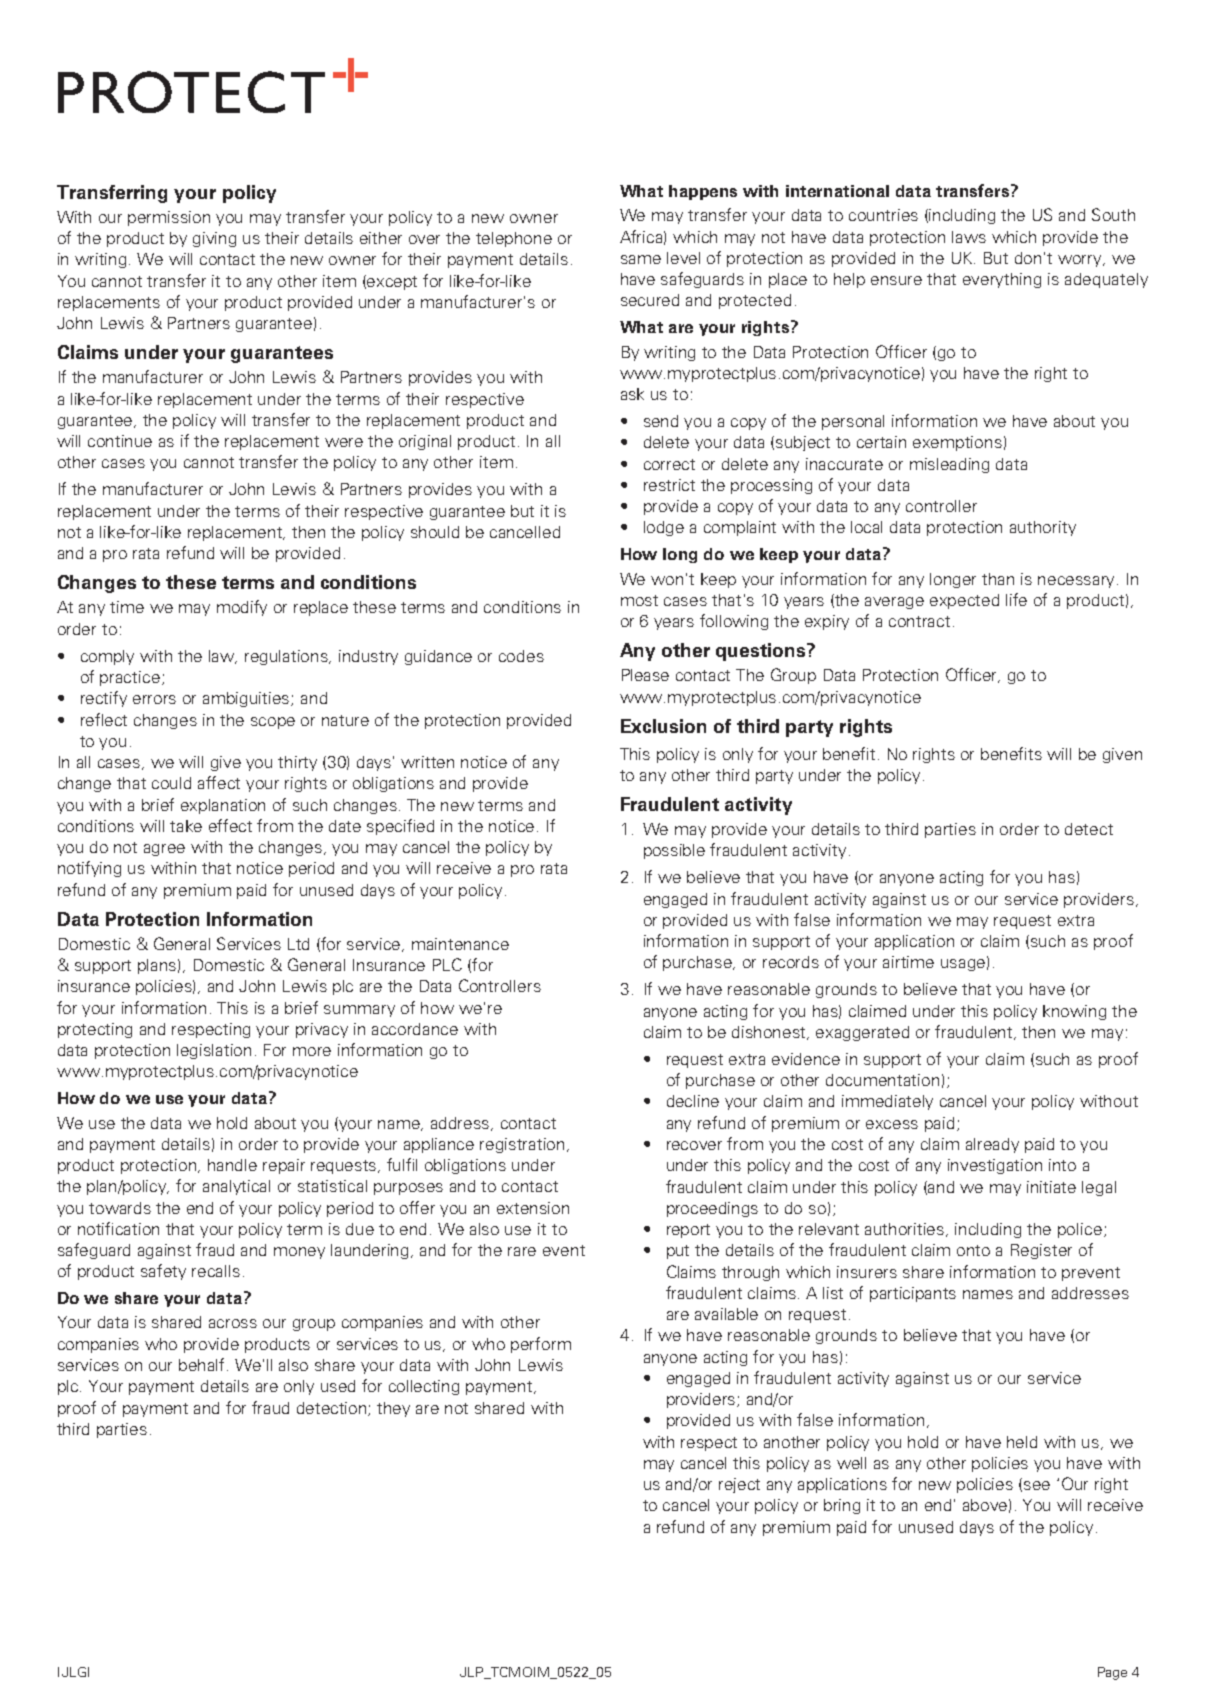 The width and height of the screenshot is (1206, 1705). I want to click on possible, so click(674, 851).
